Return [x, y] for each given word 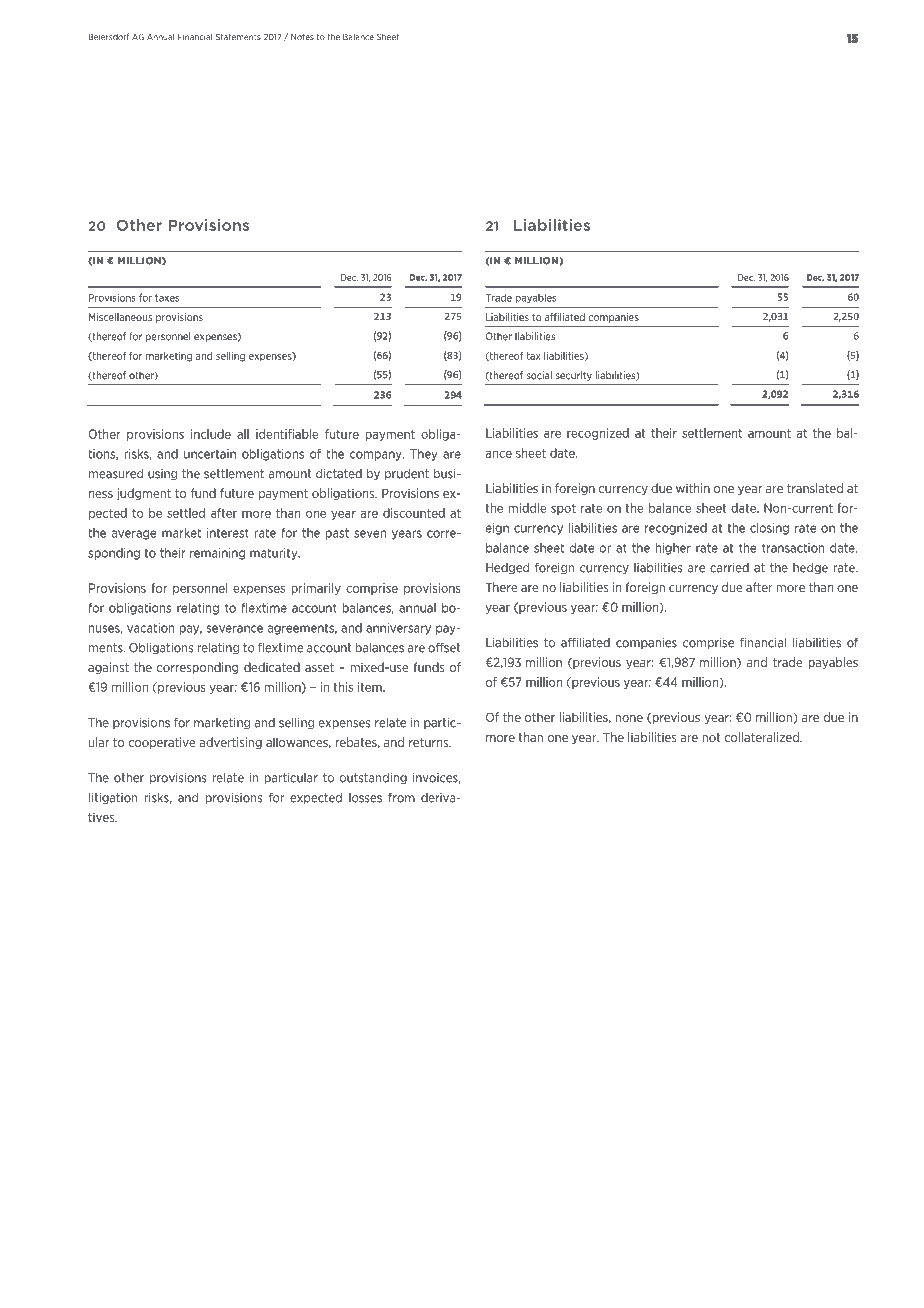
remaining [217, 554]
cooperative [162, 743]
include [211, 434]
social [539, 375]
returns [430, 742]
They [423, 455]
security [573, 376]
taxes [167, 298]
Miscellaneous [120, 317]
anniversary [398, 629]
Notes [302, 37]
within [693, 488]
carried [729, 568]
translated [815, 488]
